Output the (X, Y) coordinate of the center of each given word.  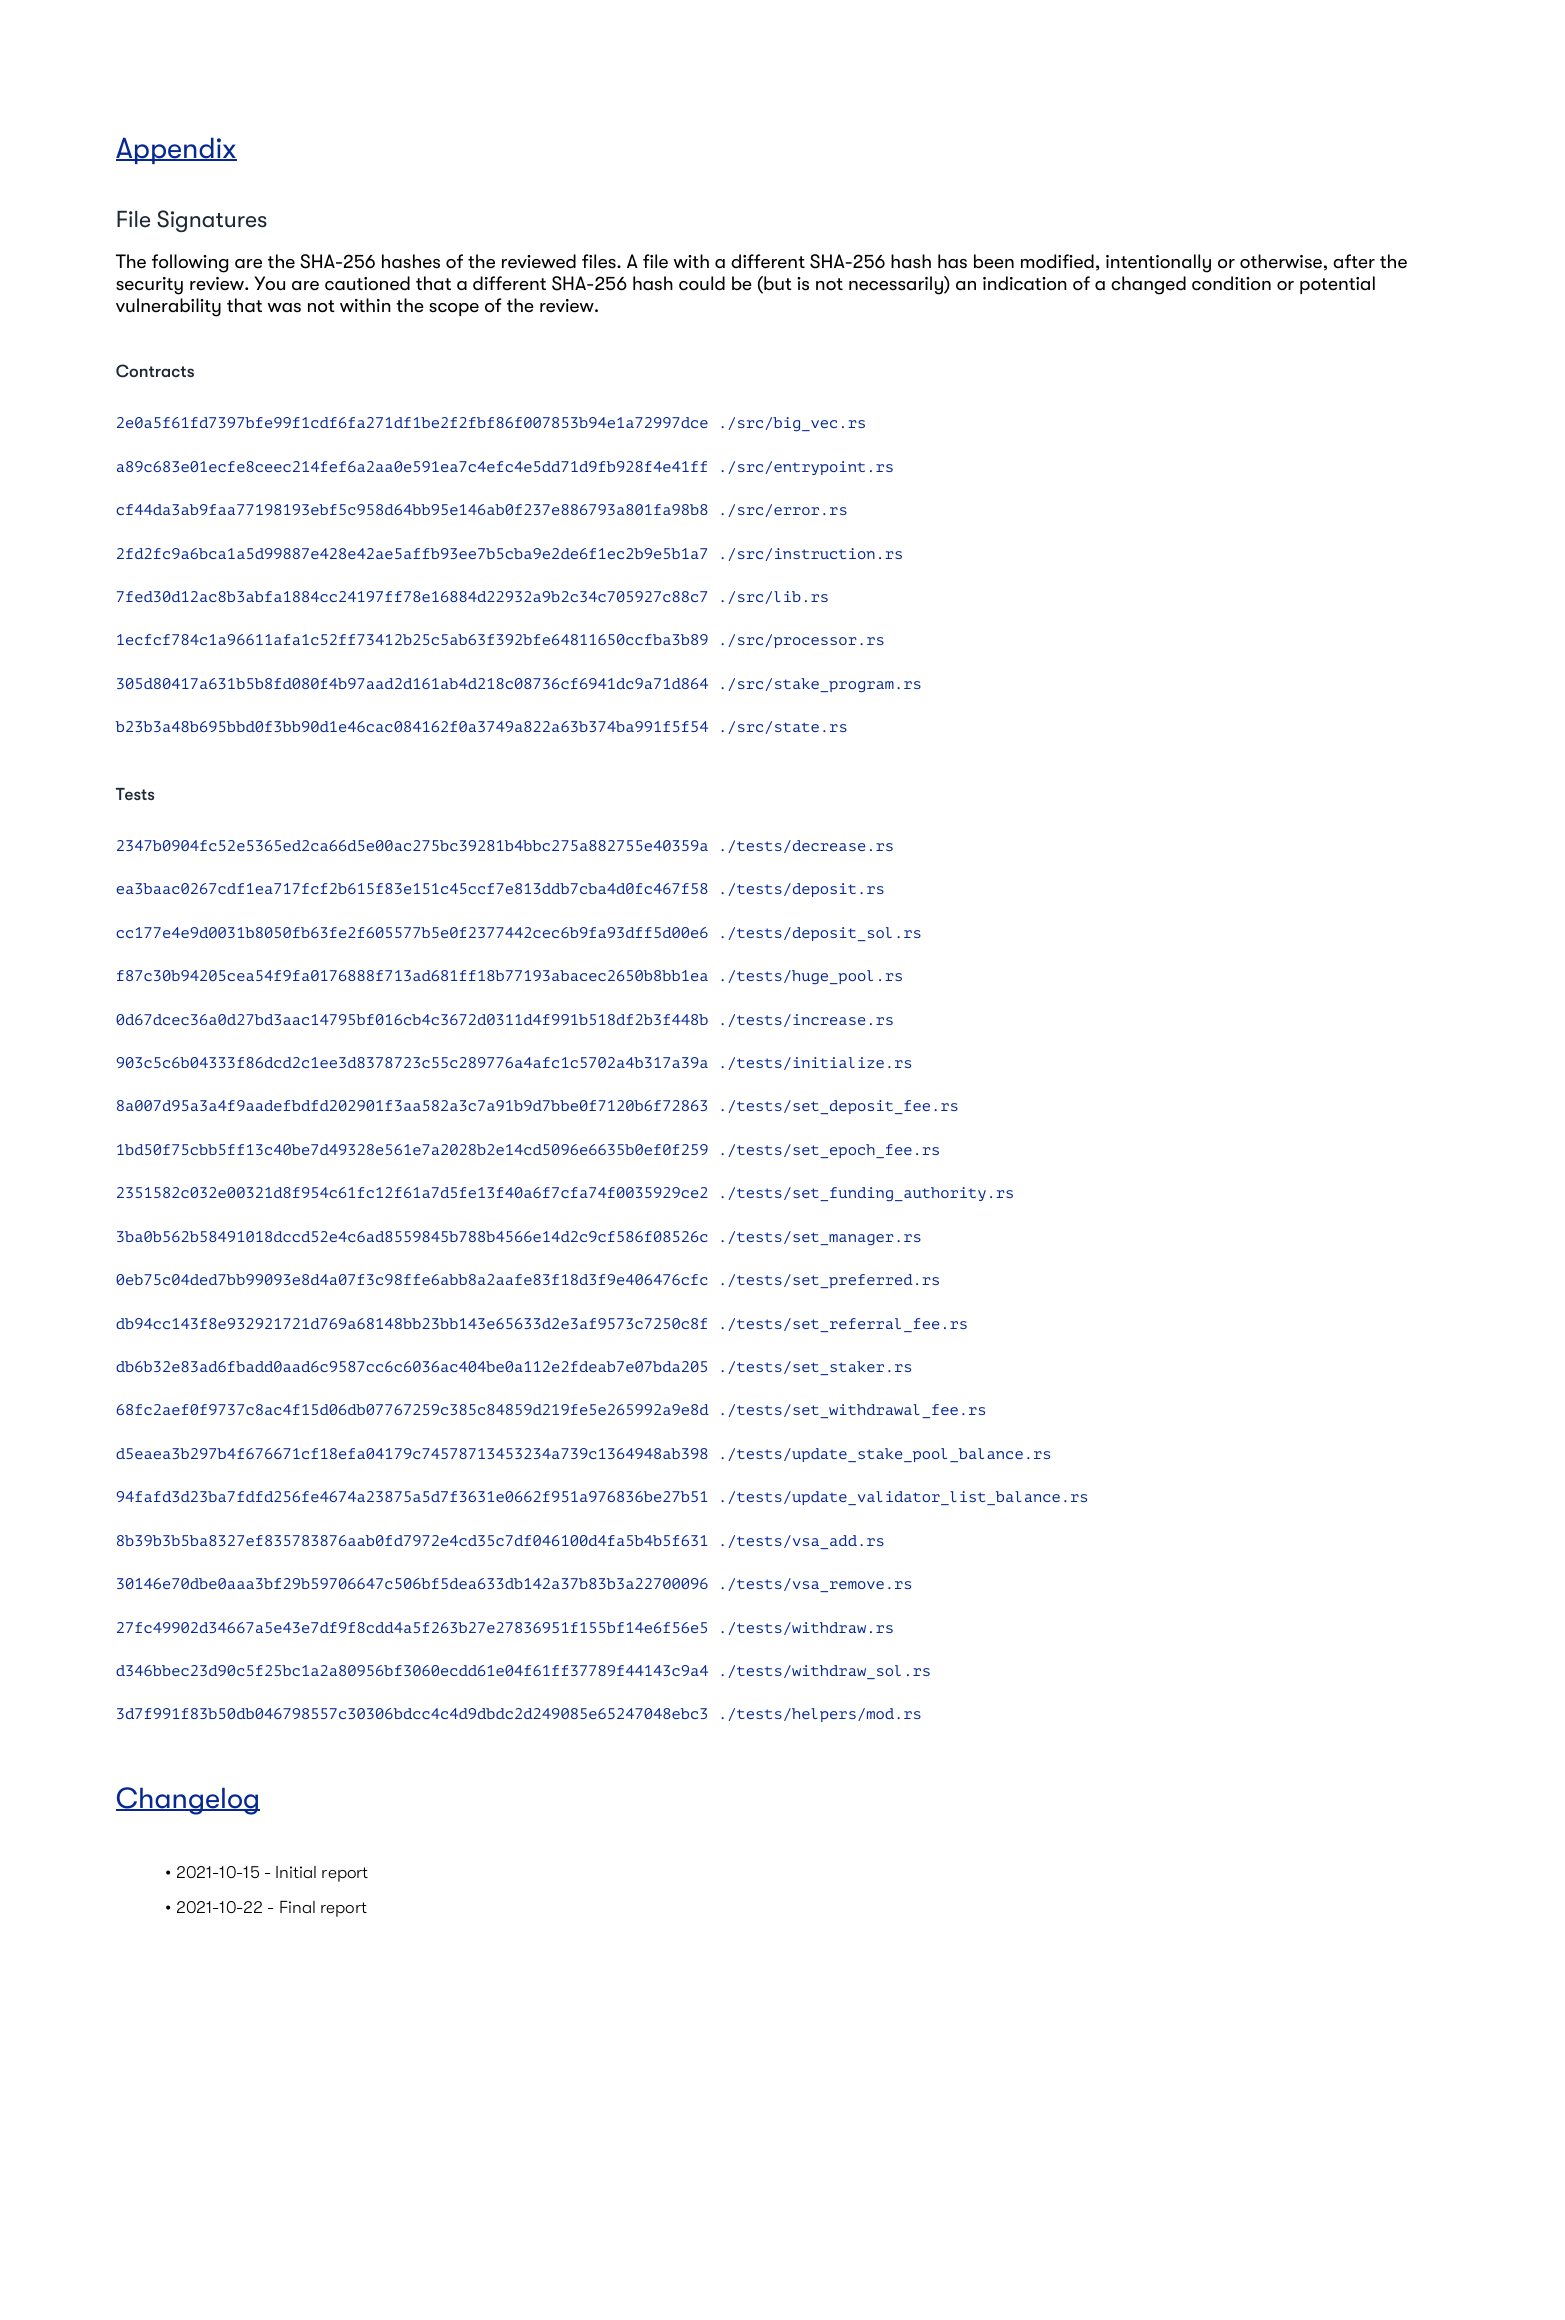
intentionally (1158, 263)
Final (297, 1907)
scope (454, 309)
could (702, 283)
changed (1148, 285)
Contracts (155, 371)
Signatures (212, 221)
